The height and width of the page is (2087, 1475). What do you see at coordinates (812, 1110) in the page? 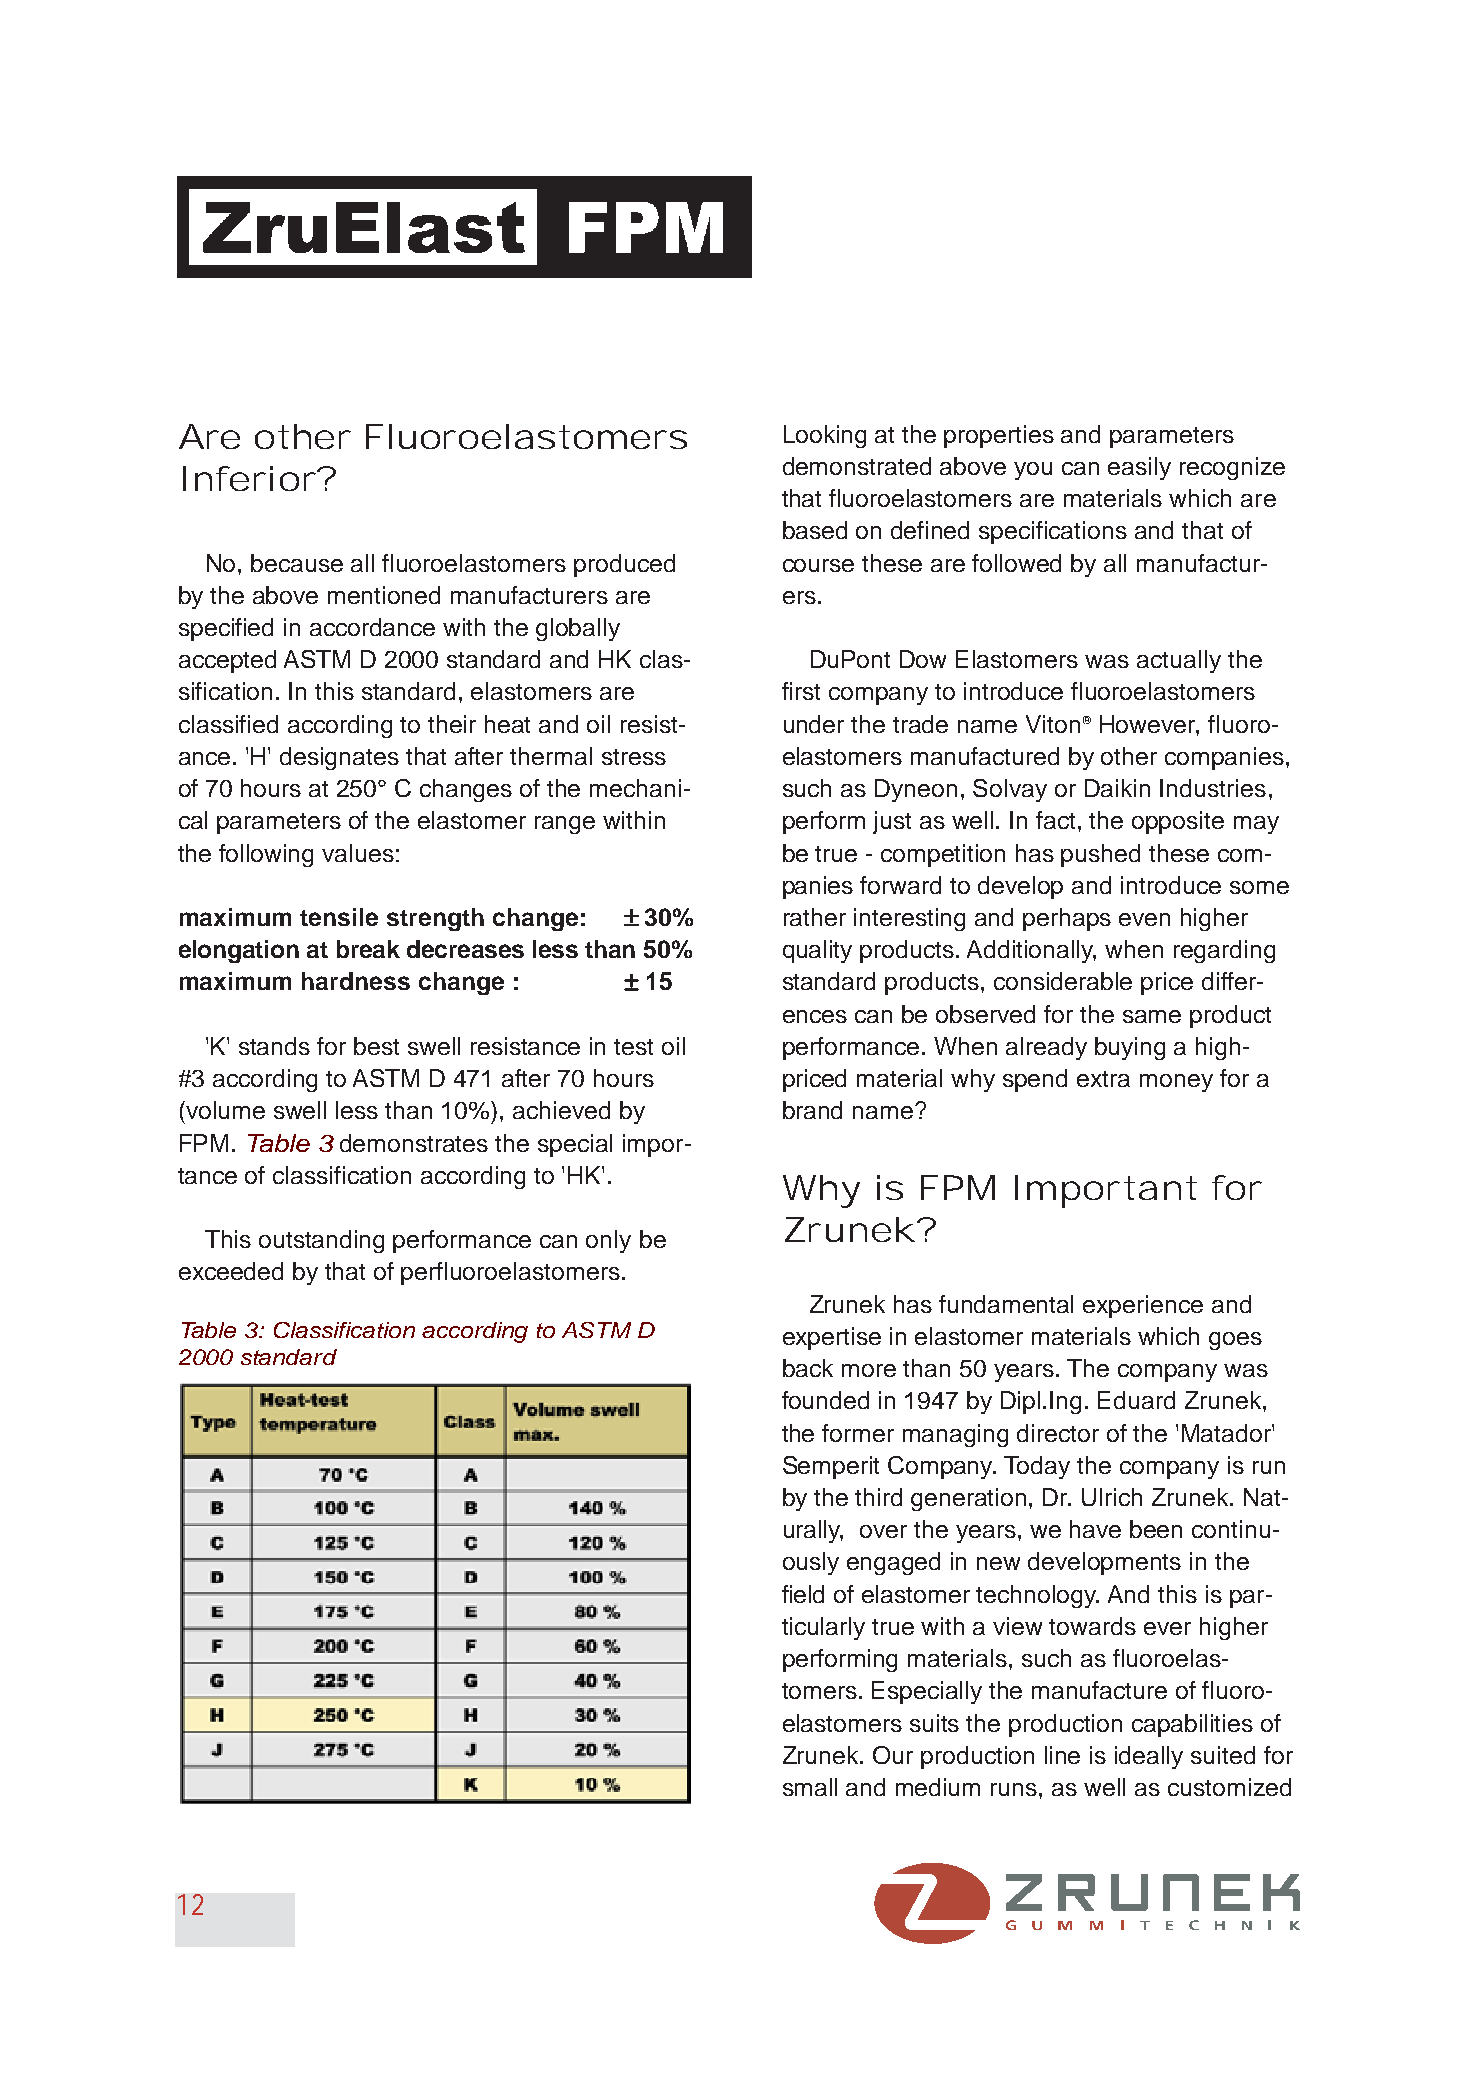
I see `brand` at bounding box center [812, 1110].
